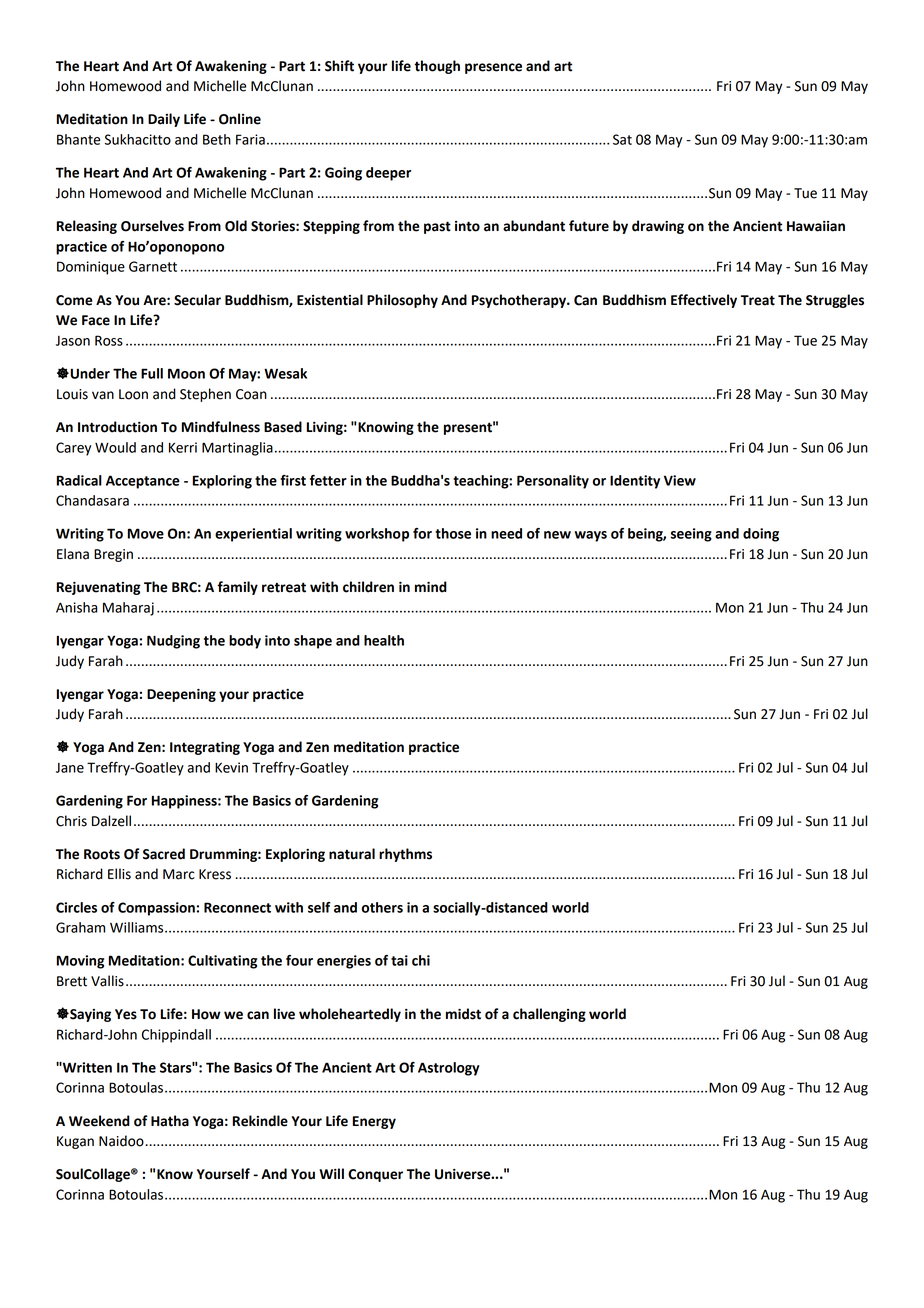 Image resolution: width=924 pixels, height=1308 pixels. What do you see at coordinates (437, 67) in the page?
I see `though` at bounding box center [437, 67].
